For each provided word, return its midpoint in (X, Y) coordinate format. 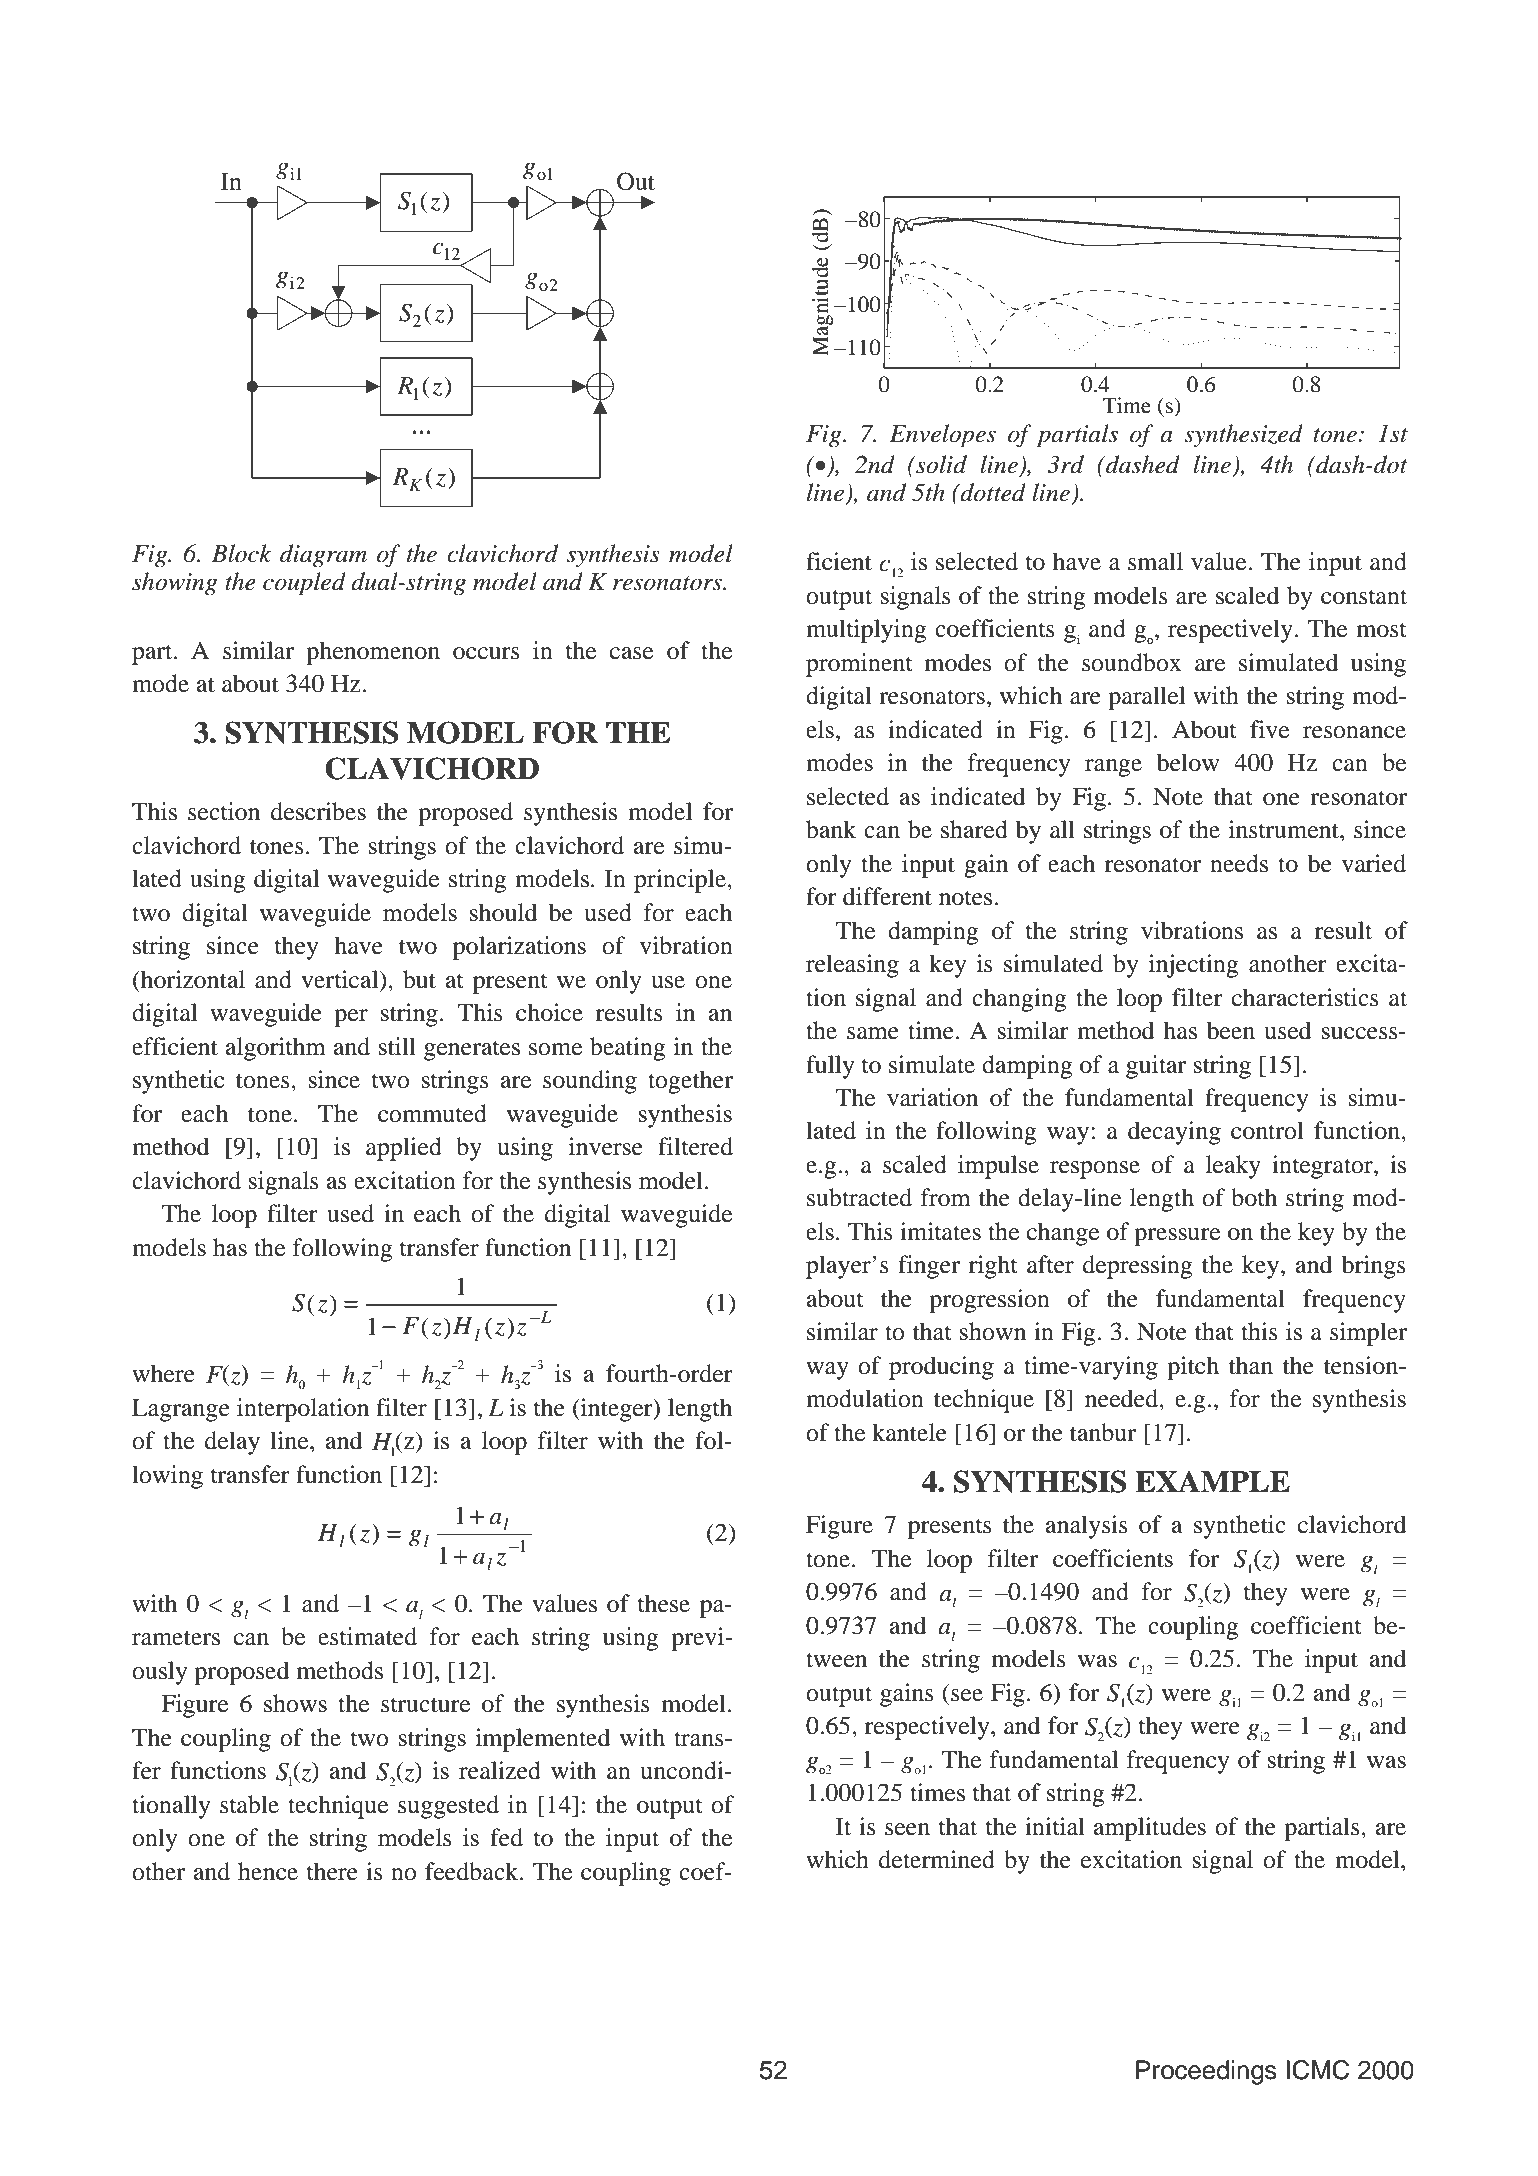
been (1231, 1030)
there (332, 1871)
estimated (367, 1636)
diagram (323, 555)
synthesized (1243, 435)
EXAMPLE (1212, 1481)
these (664, 1603)
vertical (341, 980)
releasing (852, 966)
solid (940, 464)
